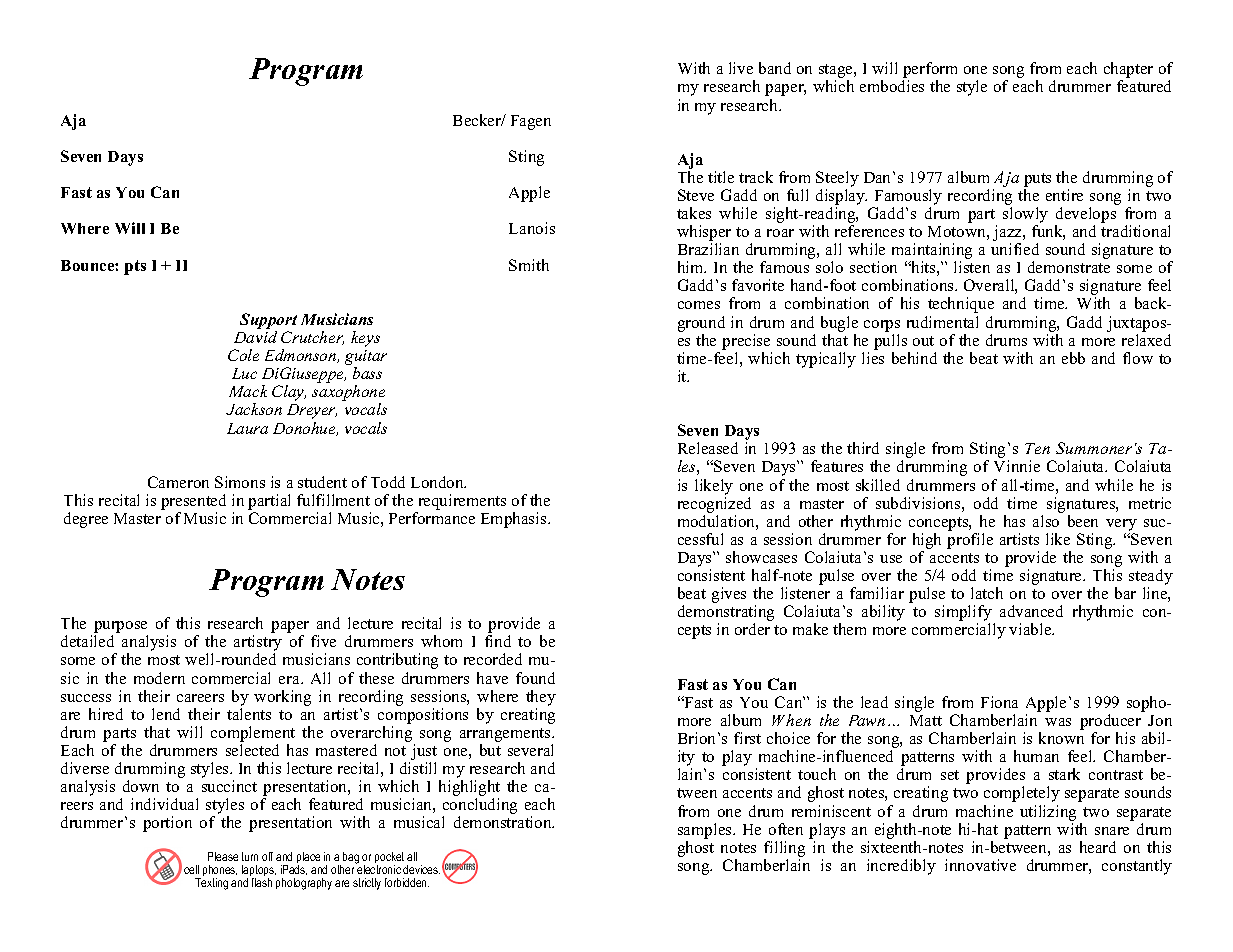 This document has width=1233, height=952. I want to click on Released, so click(708, 448).
